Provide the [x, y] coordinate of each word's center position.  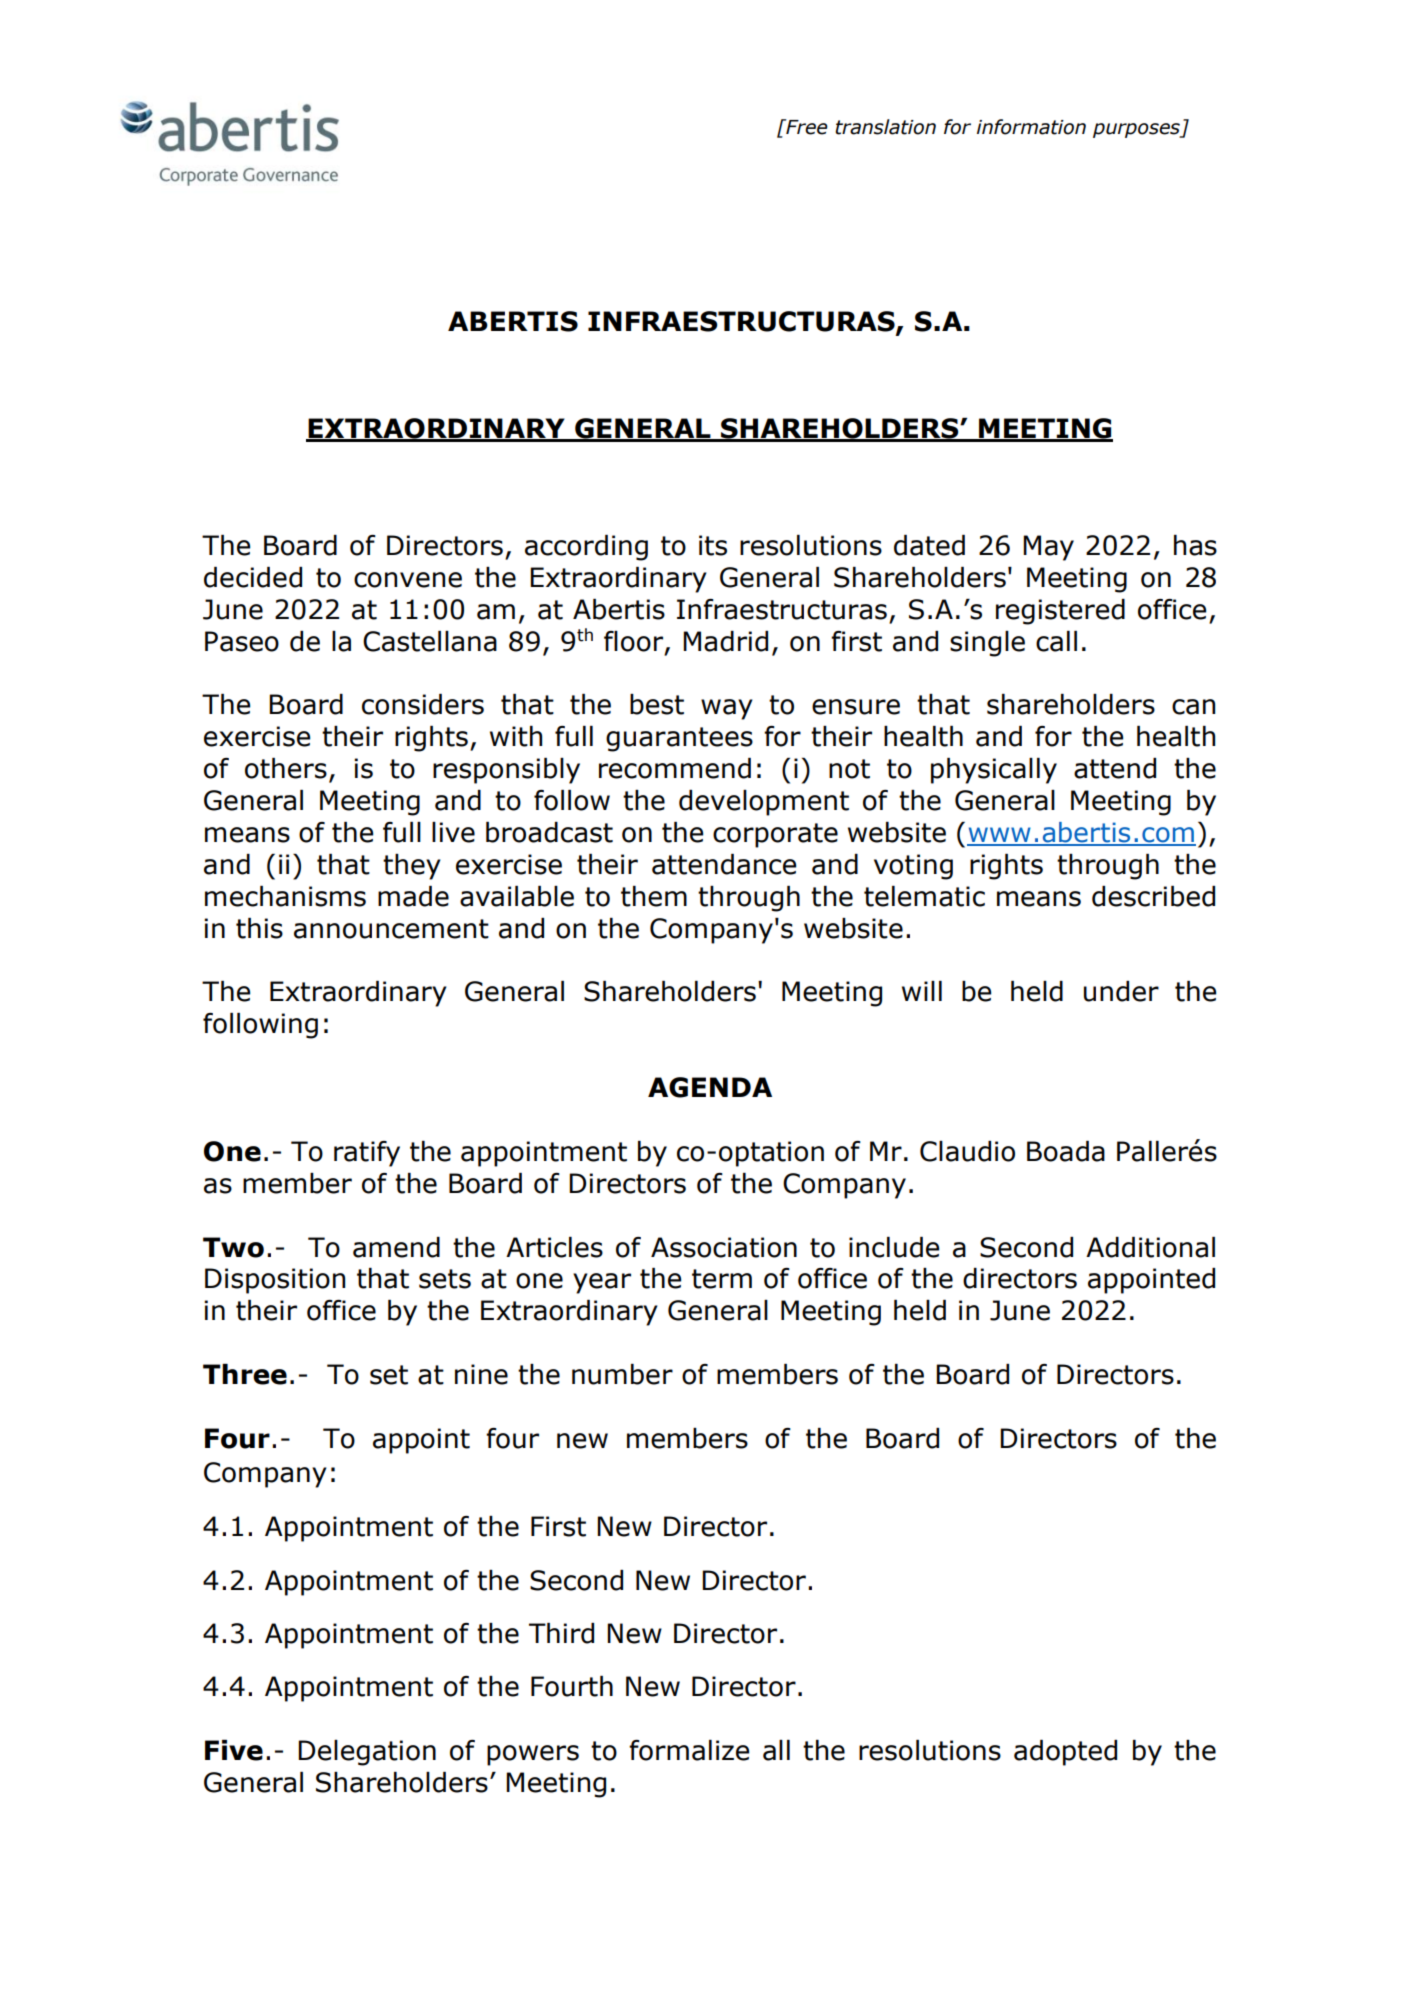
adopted [1065, 1753]
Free [806, 127]
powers [533, 1755]
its [713, 545]
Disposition [275, 1281]
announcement [391, 929]
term [722, 1279]
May [1048, 548]
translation [885, 127]
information [1031, 127]
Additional [1150, 1247]
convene [408, 580]
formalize [689, 1750]
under [1121, 991]
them [654, 896]
